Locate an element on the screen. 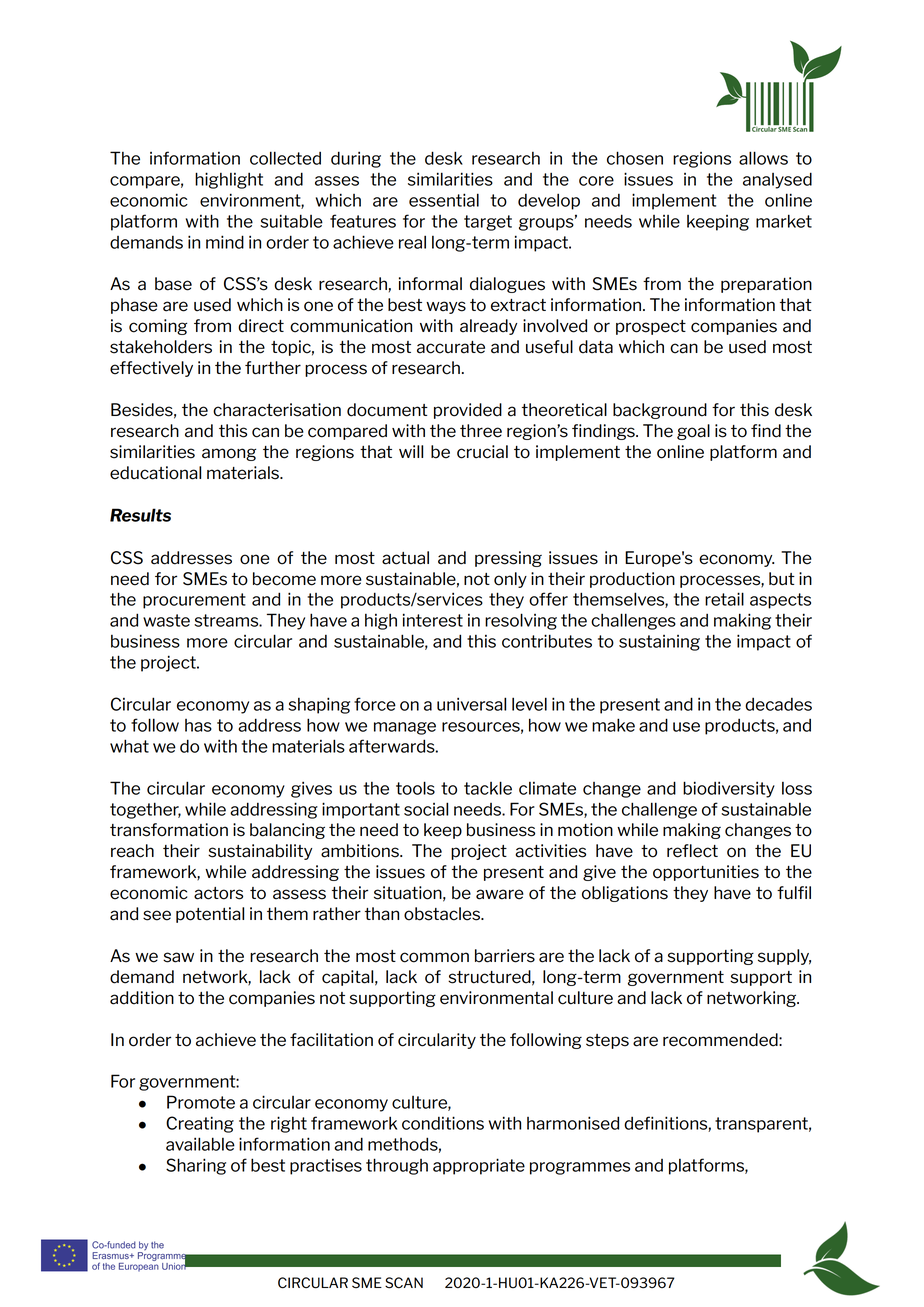 This screenshot has width=924, height=1307. universal is located at coordinates (471, 704).
